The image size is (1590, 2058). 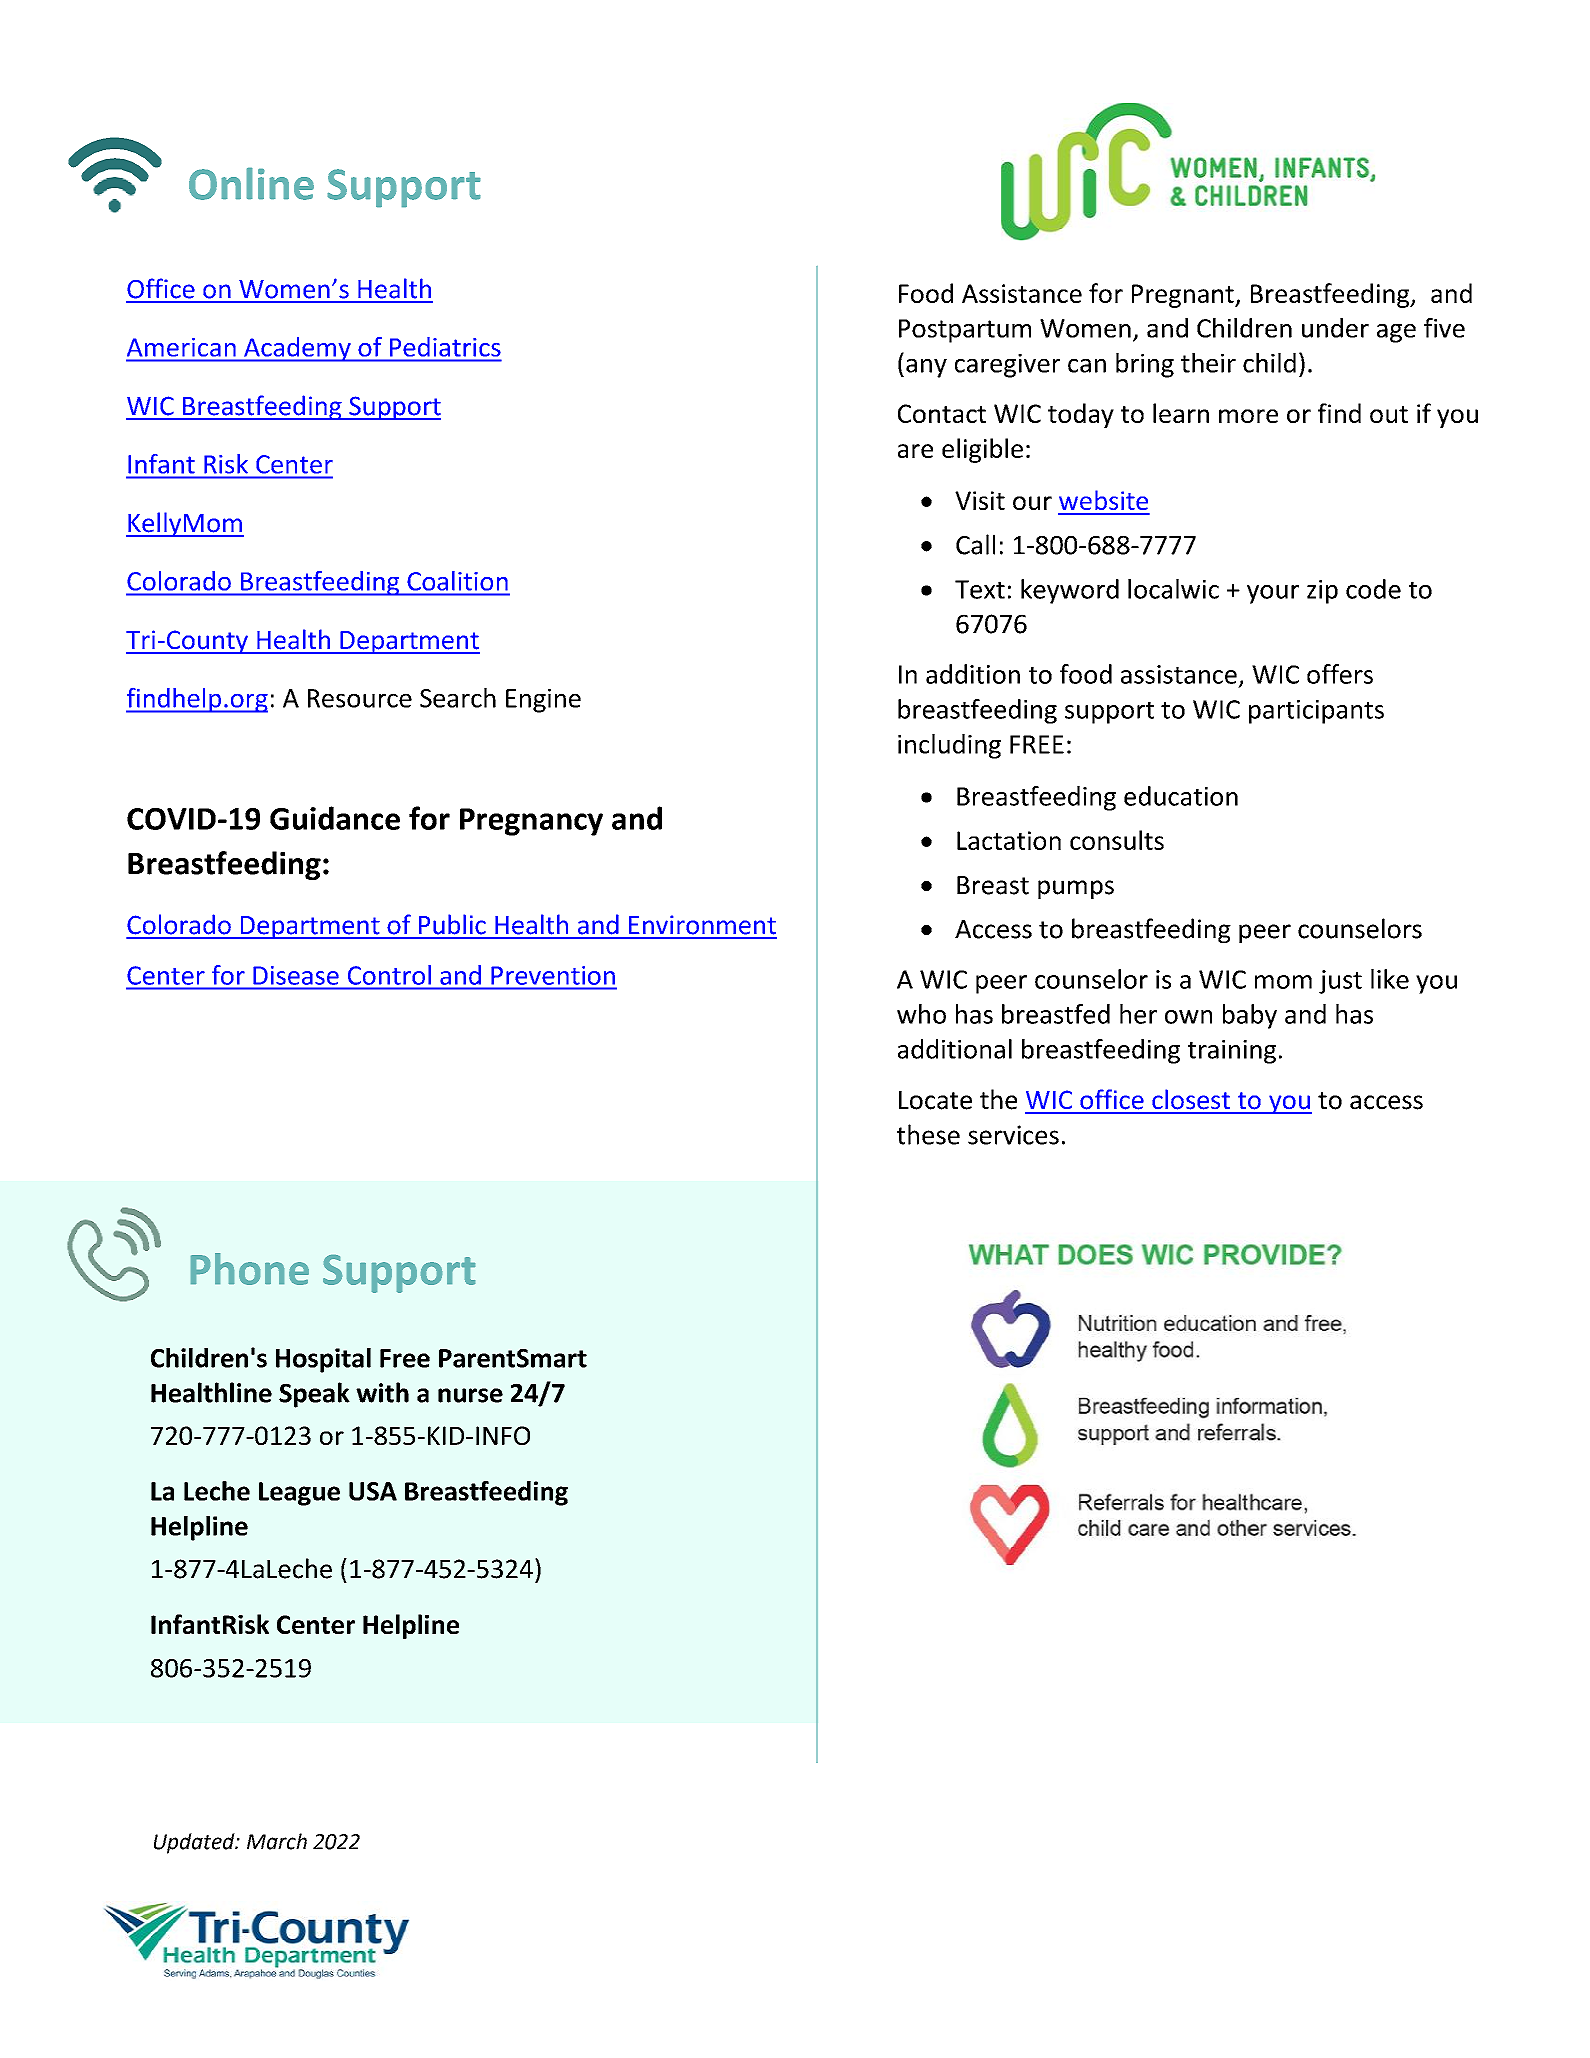 I want to click on Control, so click(x=389, y=975).
